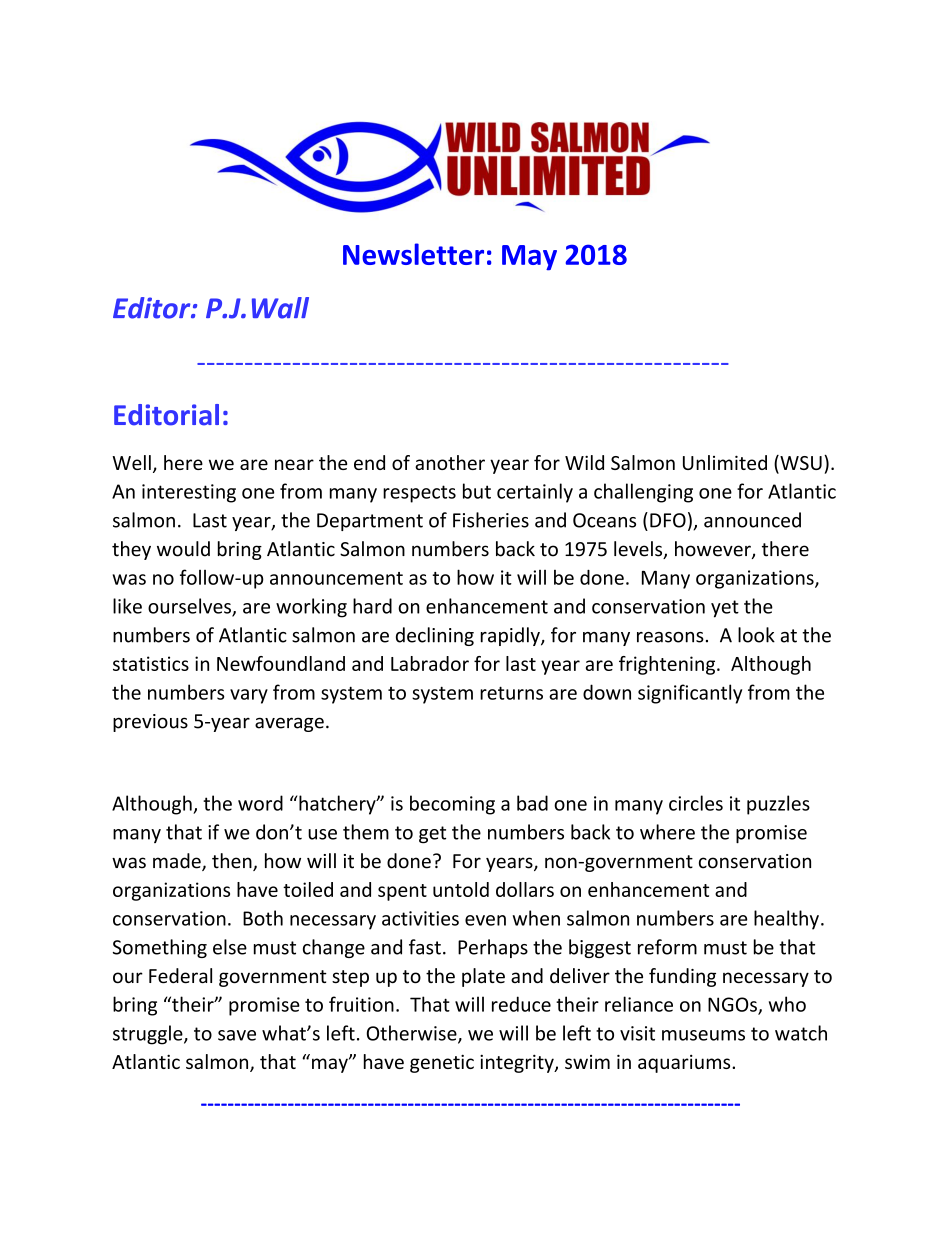  Describe the element at coordinates (442, 1063) in the document. I see `genetic` at that location.
